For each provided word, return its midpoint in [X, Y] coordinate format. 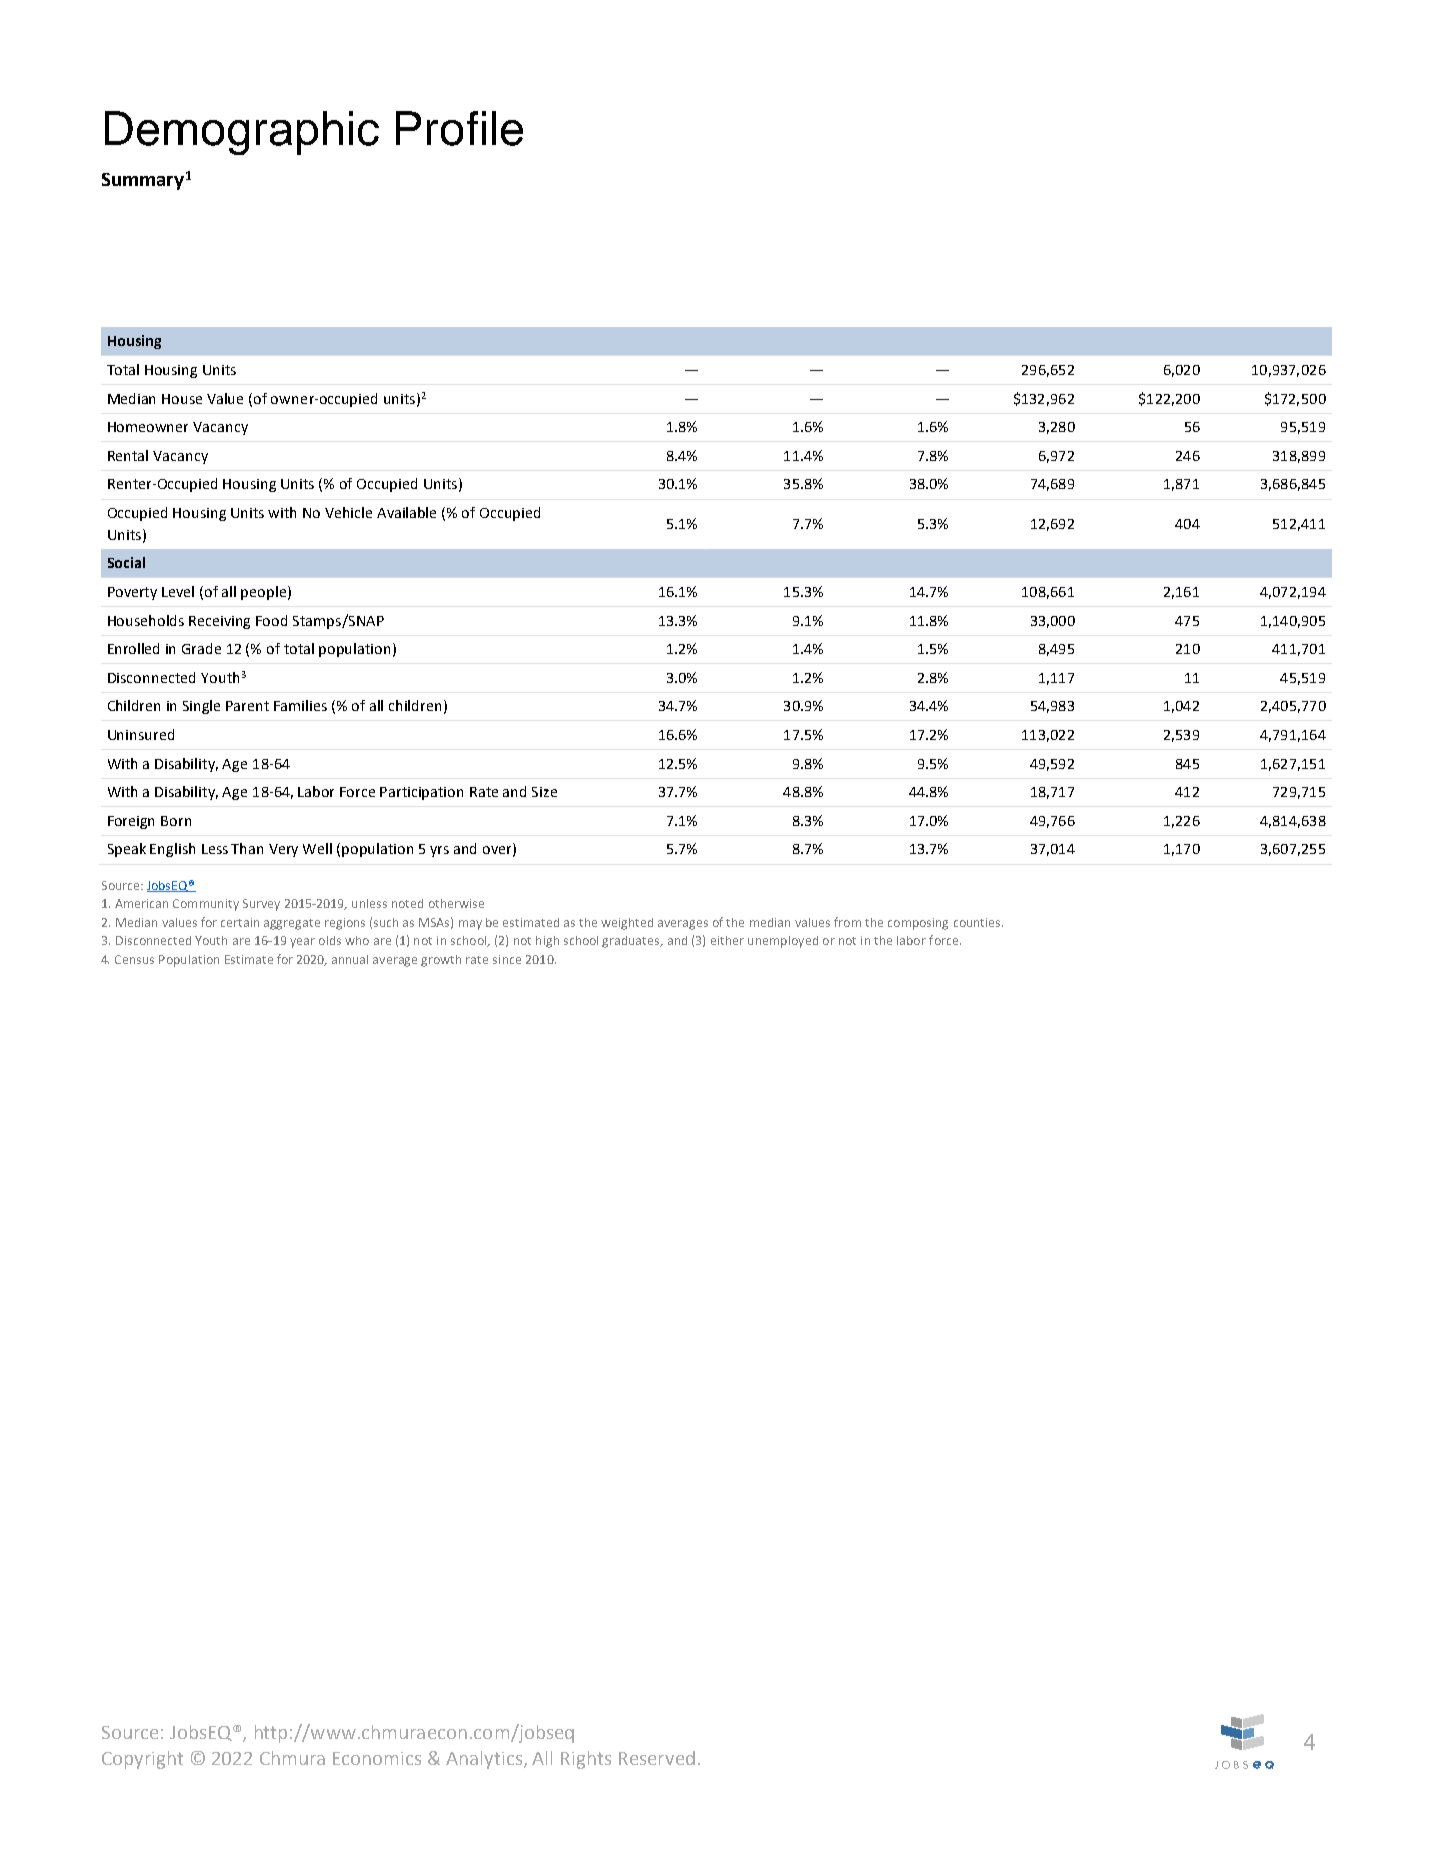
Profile [459, 128]
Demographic [242, 133]
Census [134, 959]
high [547, 942]
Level [178, 591]
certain [240, 922]
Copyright [142, 1760]
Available [406, 512]
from [847, 922]
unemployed [783, 942]
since [507, 959]
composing [918, 924]
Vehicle [348, 512]
